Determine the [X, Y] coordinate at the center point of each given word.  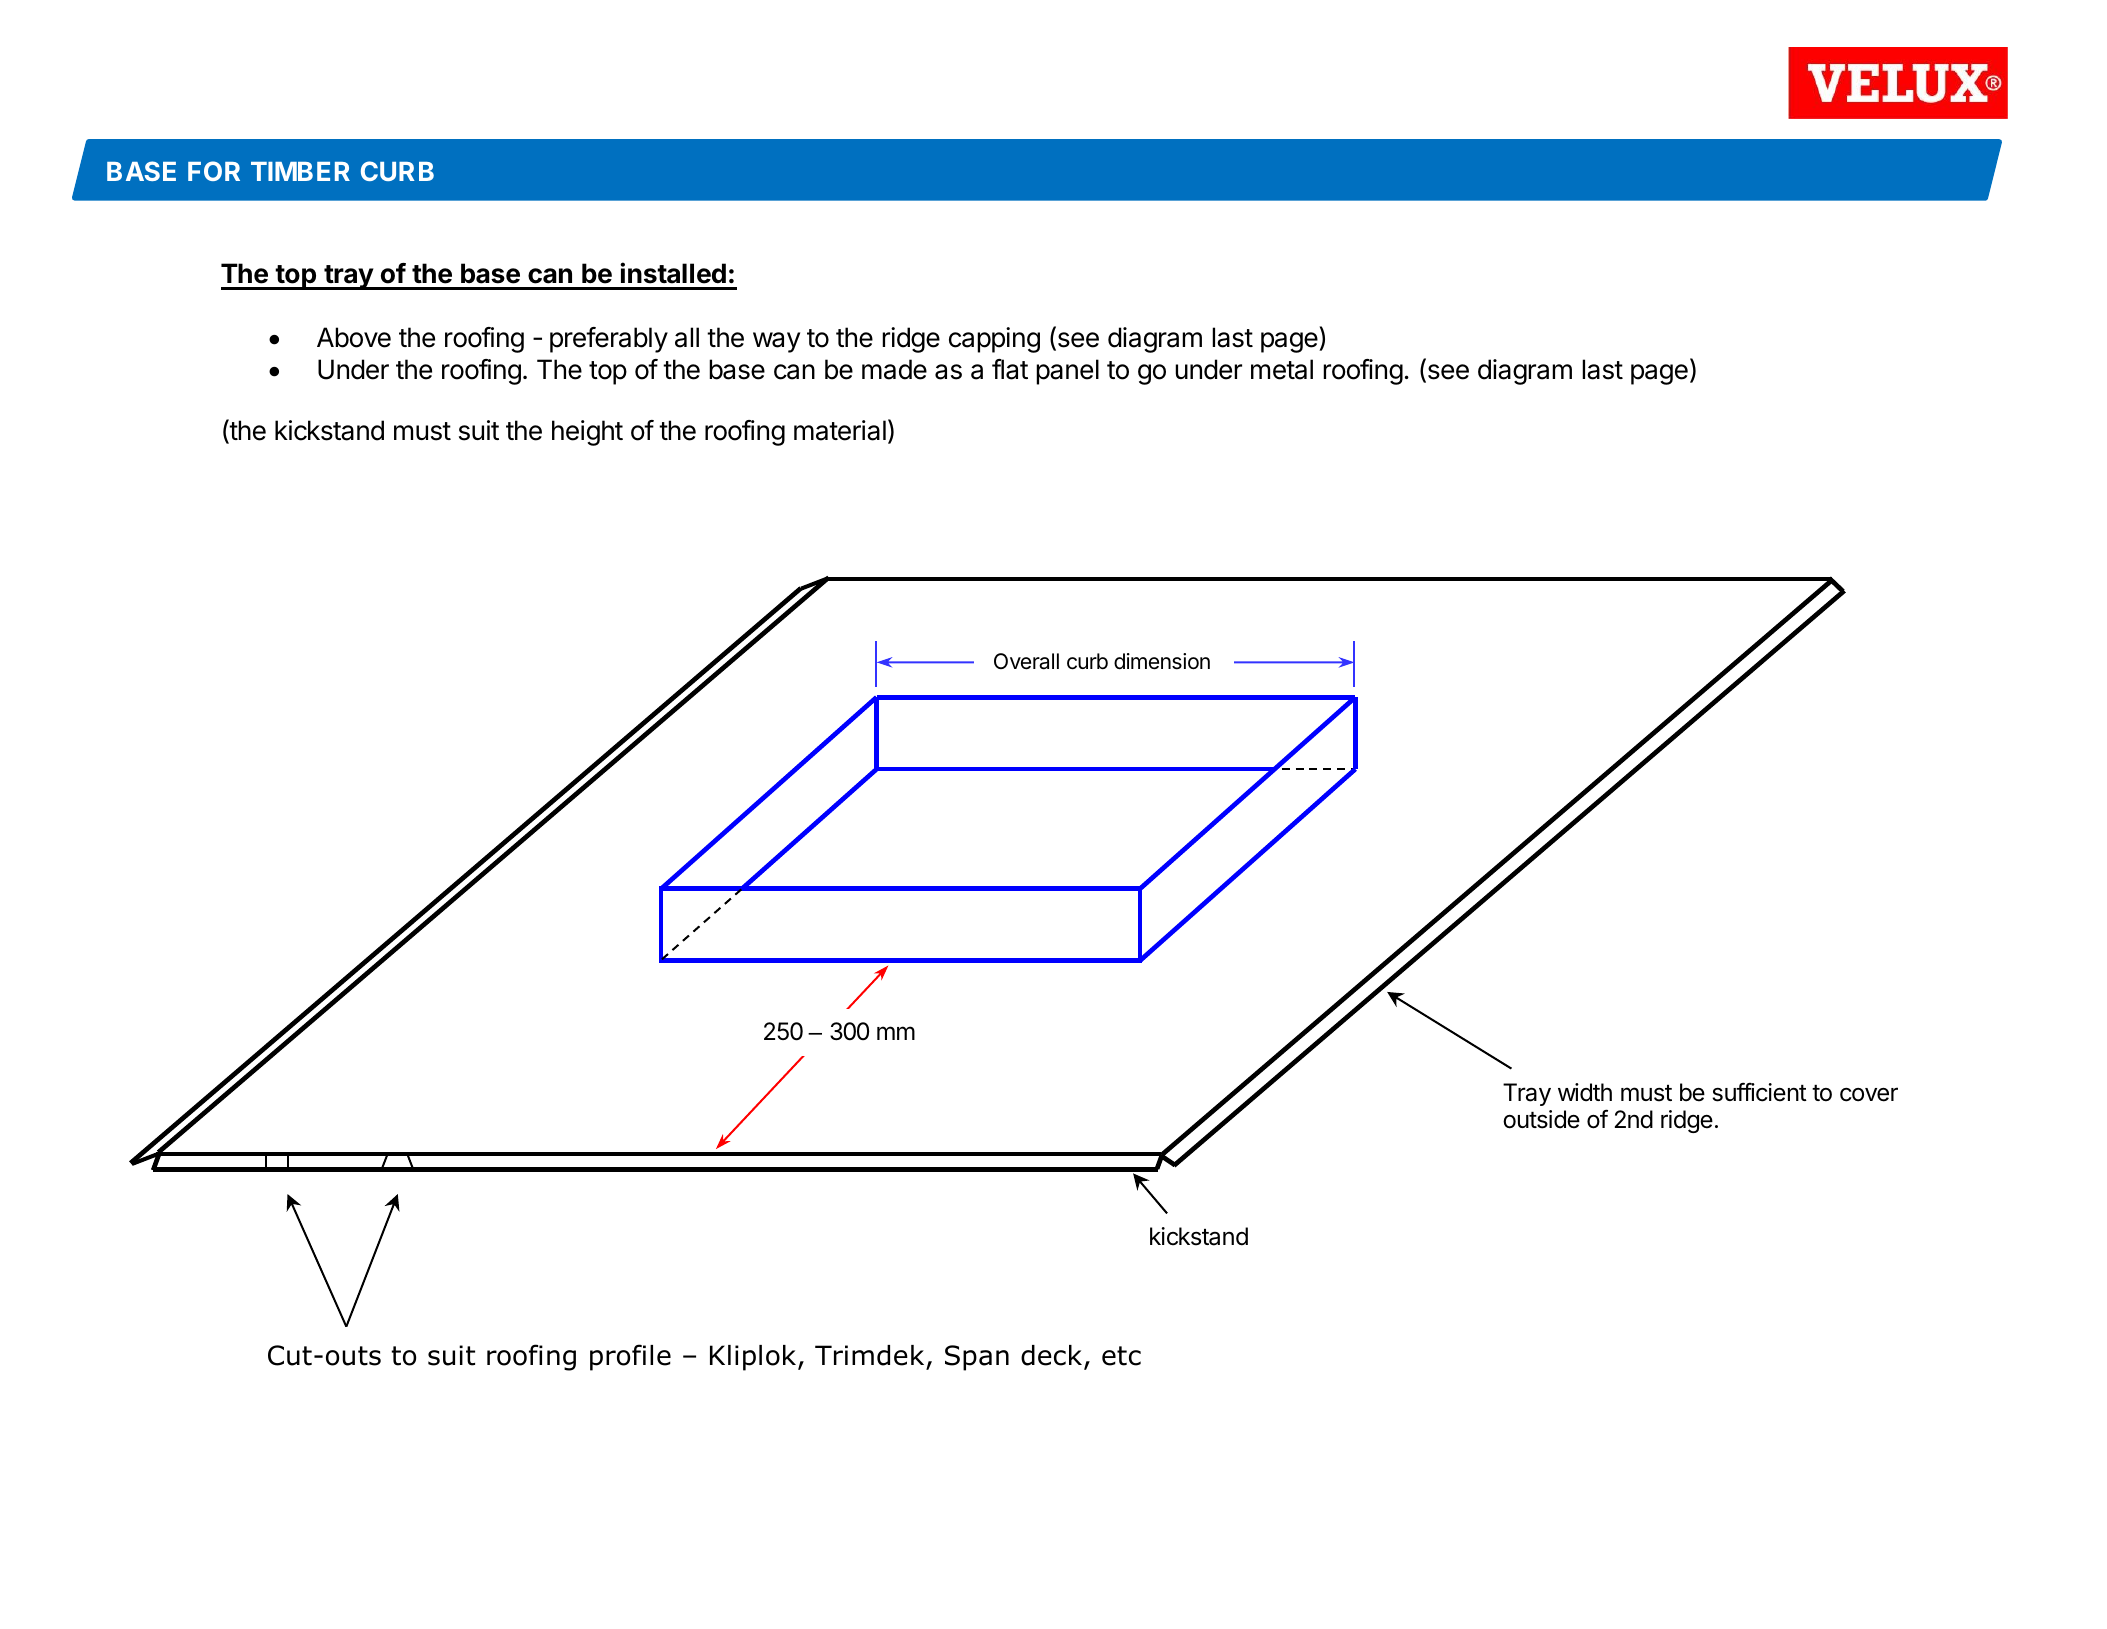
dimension [1162, 661]
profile [630, 1357]
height [587, 433]
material [840, 430]
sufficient [1759, 1092]
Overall [1026, 661]
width [1585, 1092]
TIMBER [300, 171]
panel [1067, 372]
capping [994, 340]
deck [1053, 1356]
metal [1282, 369]
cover [1869, 1094]
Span [977, 1358]
